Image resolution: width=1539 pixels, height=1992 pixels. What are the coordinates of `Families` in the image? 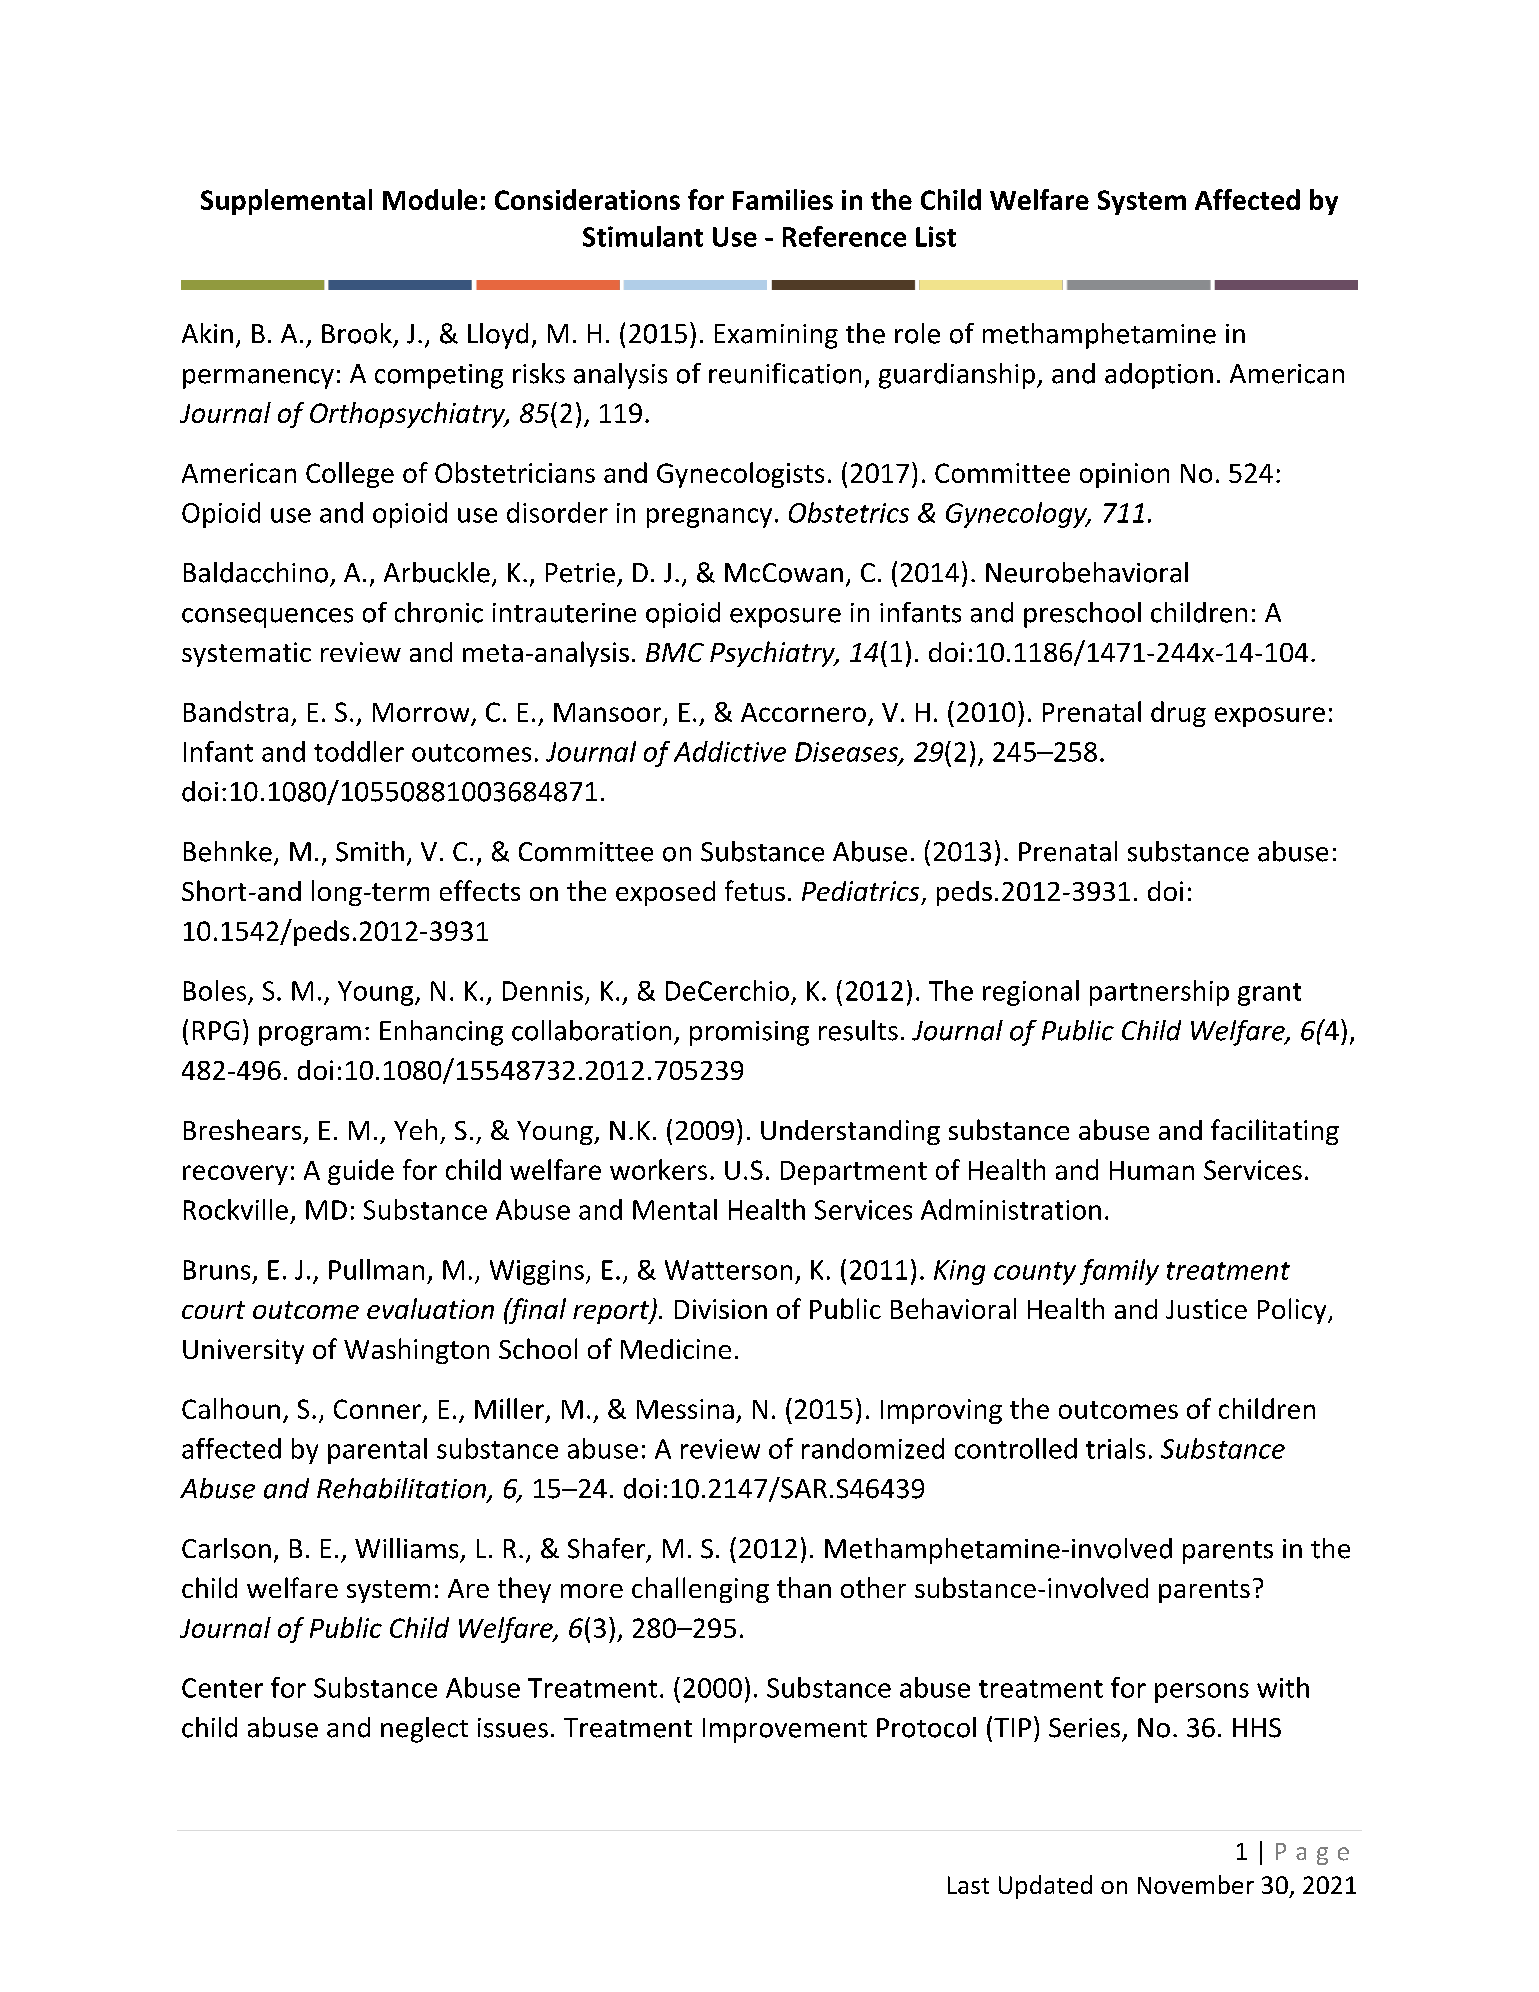 It's located at (783, 199).
